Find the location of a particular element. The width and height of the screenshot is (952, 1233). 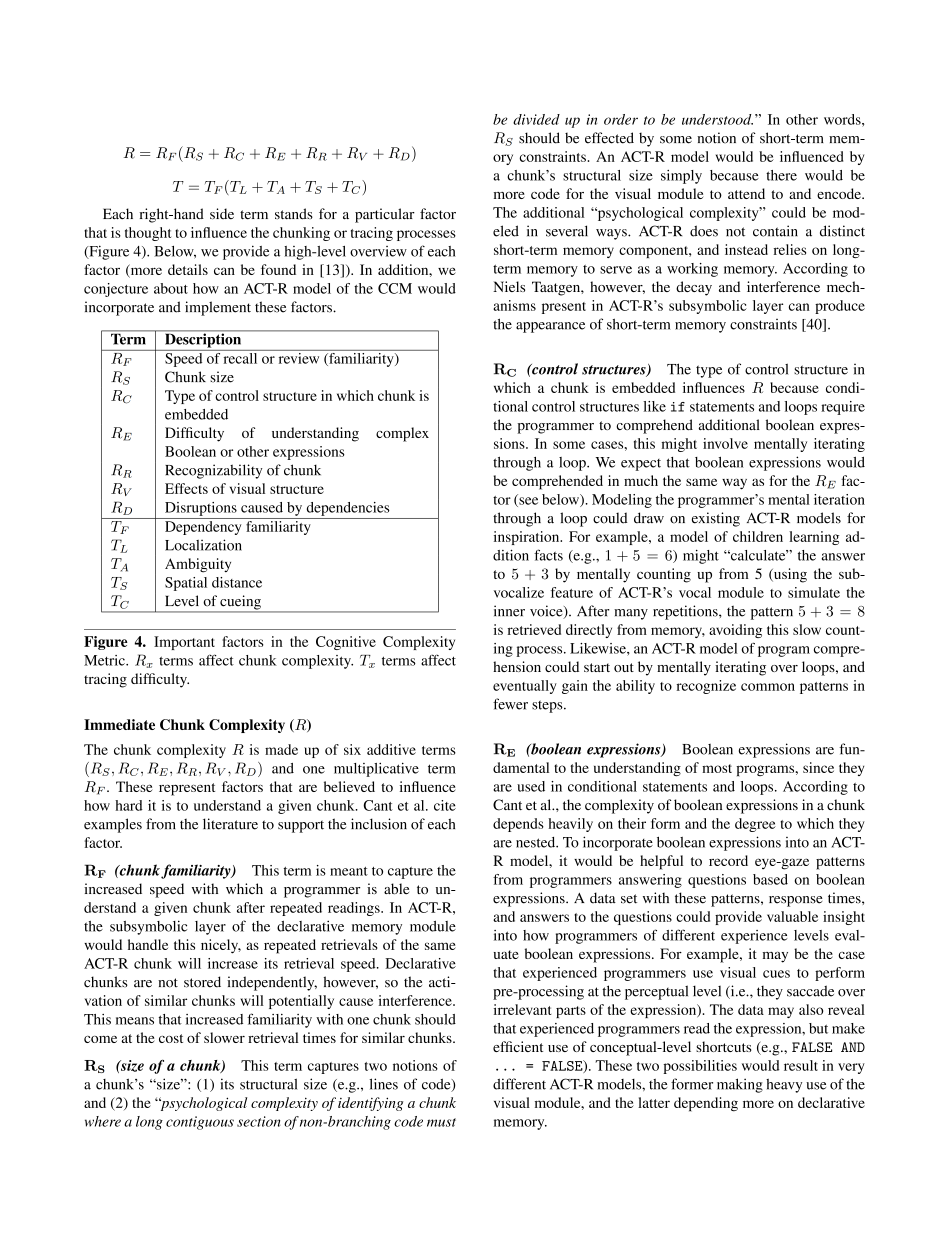

recall is located at coordinates (240, 357).
